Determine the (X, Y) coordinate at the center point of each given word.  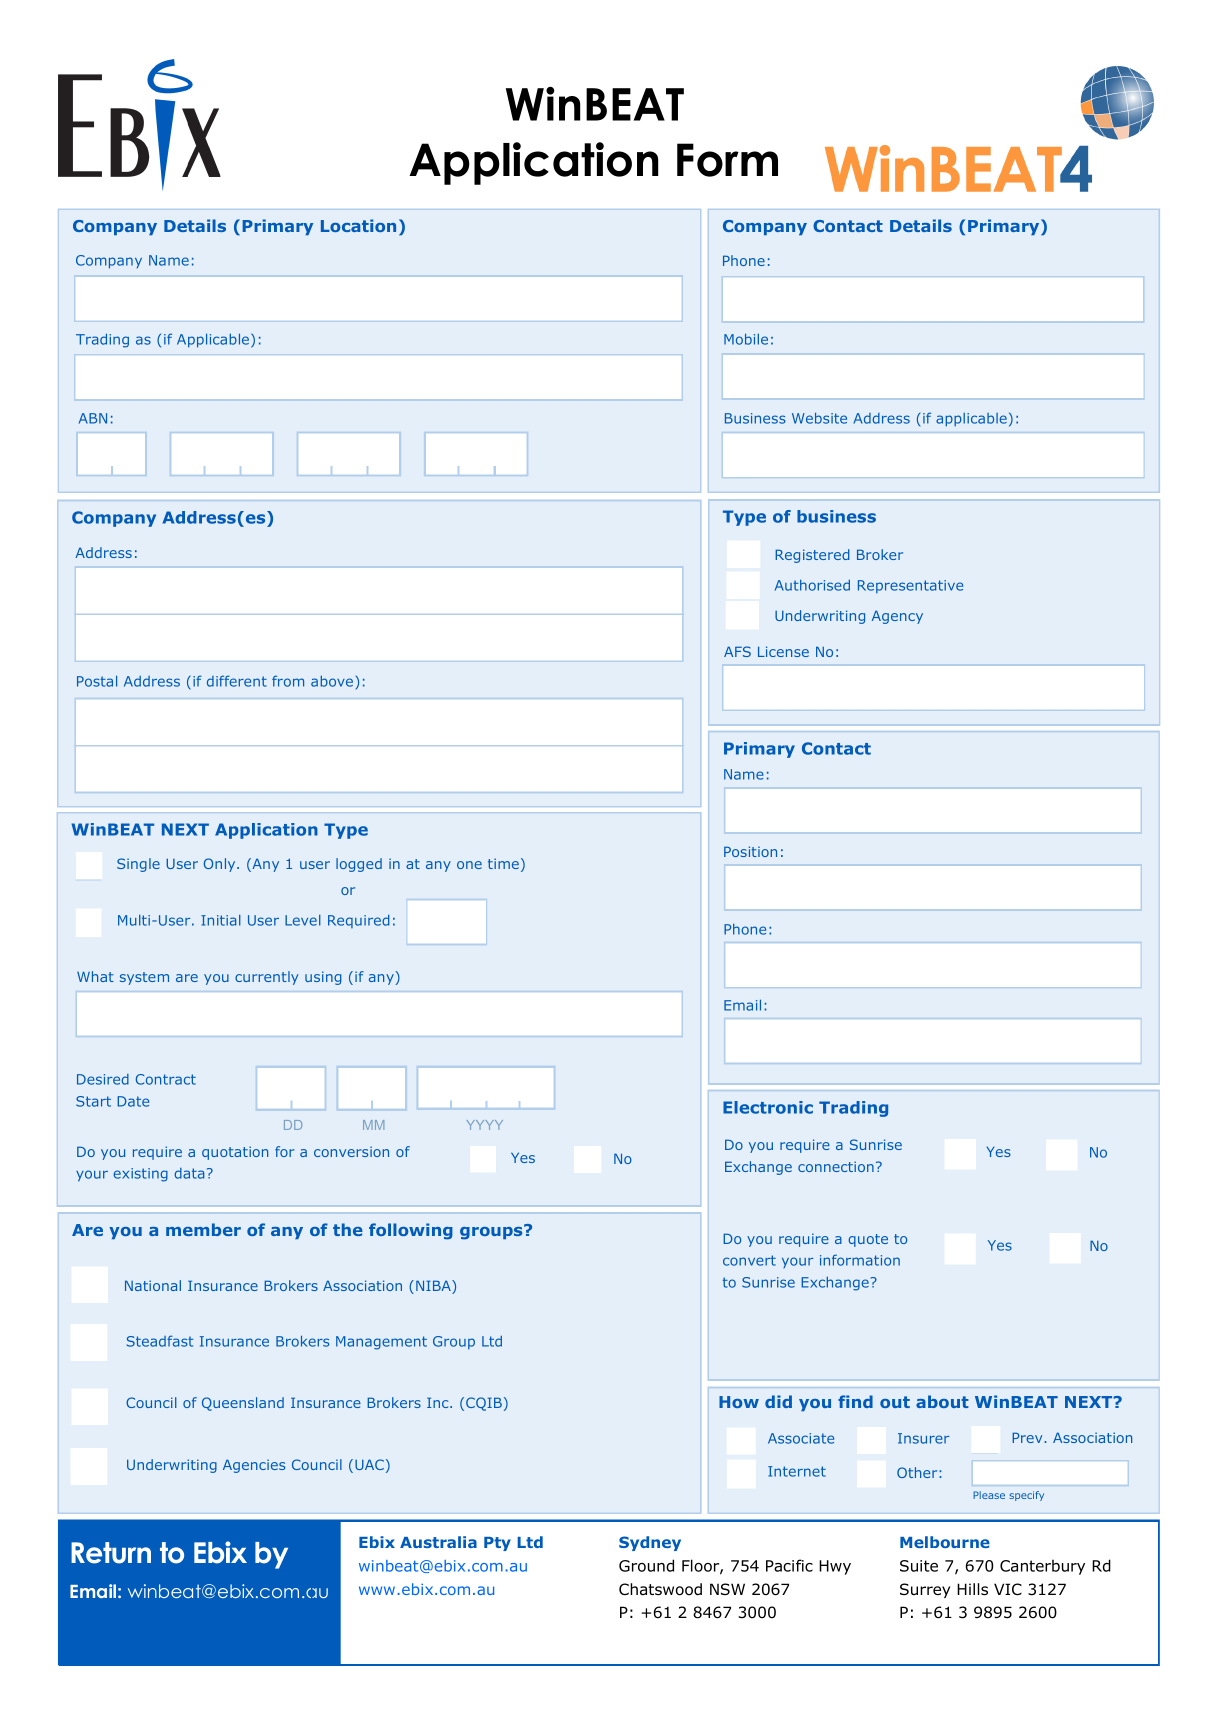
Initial (221, 920)
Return (111, 1553)
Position (750, 851)
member (203, 1229)
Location (358, 225)
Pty (497, 1544)
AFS (737, 651)
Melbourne (945, 1542)
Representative (910, 586)
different (237, 681)
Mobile (746, 339)
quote (868, 1240)
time (503, 863)
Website (819, 418)
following (411, 1231)
